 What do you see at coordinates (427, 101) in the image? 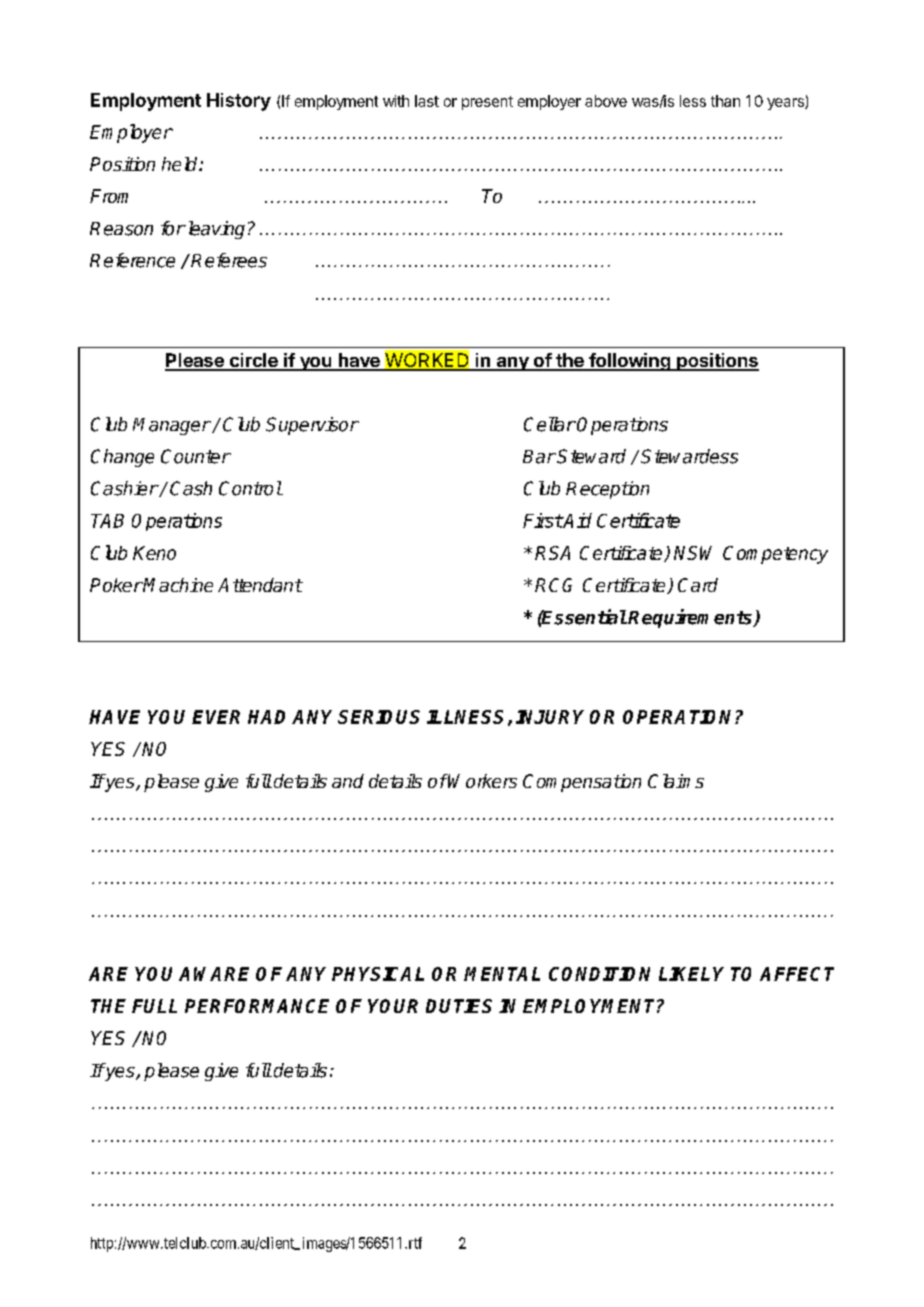
I see `last` at bounding box center [427, 101].
